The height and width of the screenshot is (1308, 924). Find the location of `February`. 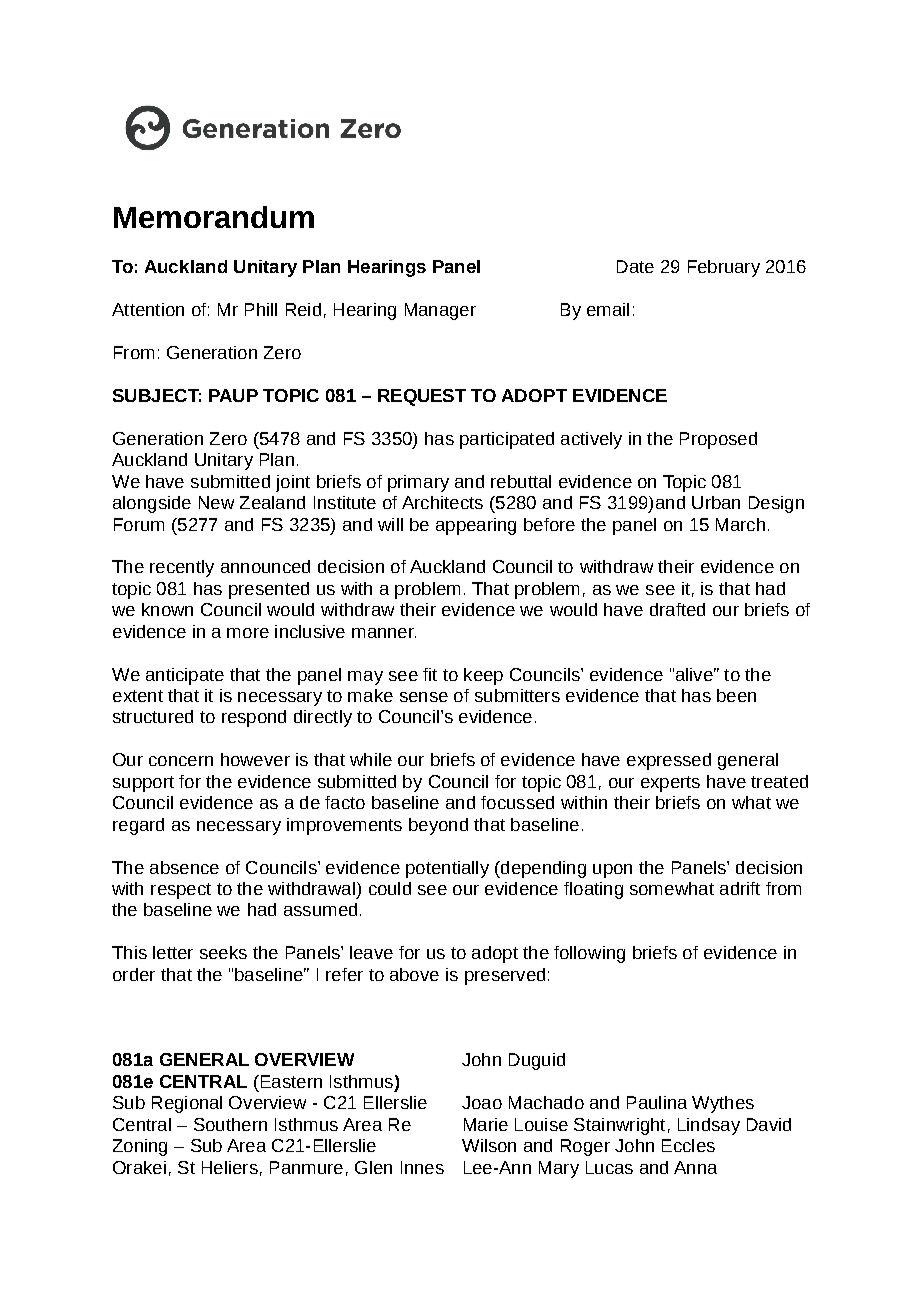

February is located at coordinates (724, 268).
